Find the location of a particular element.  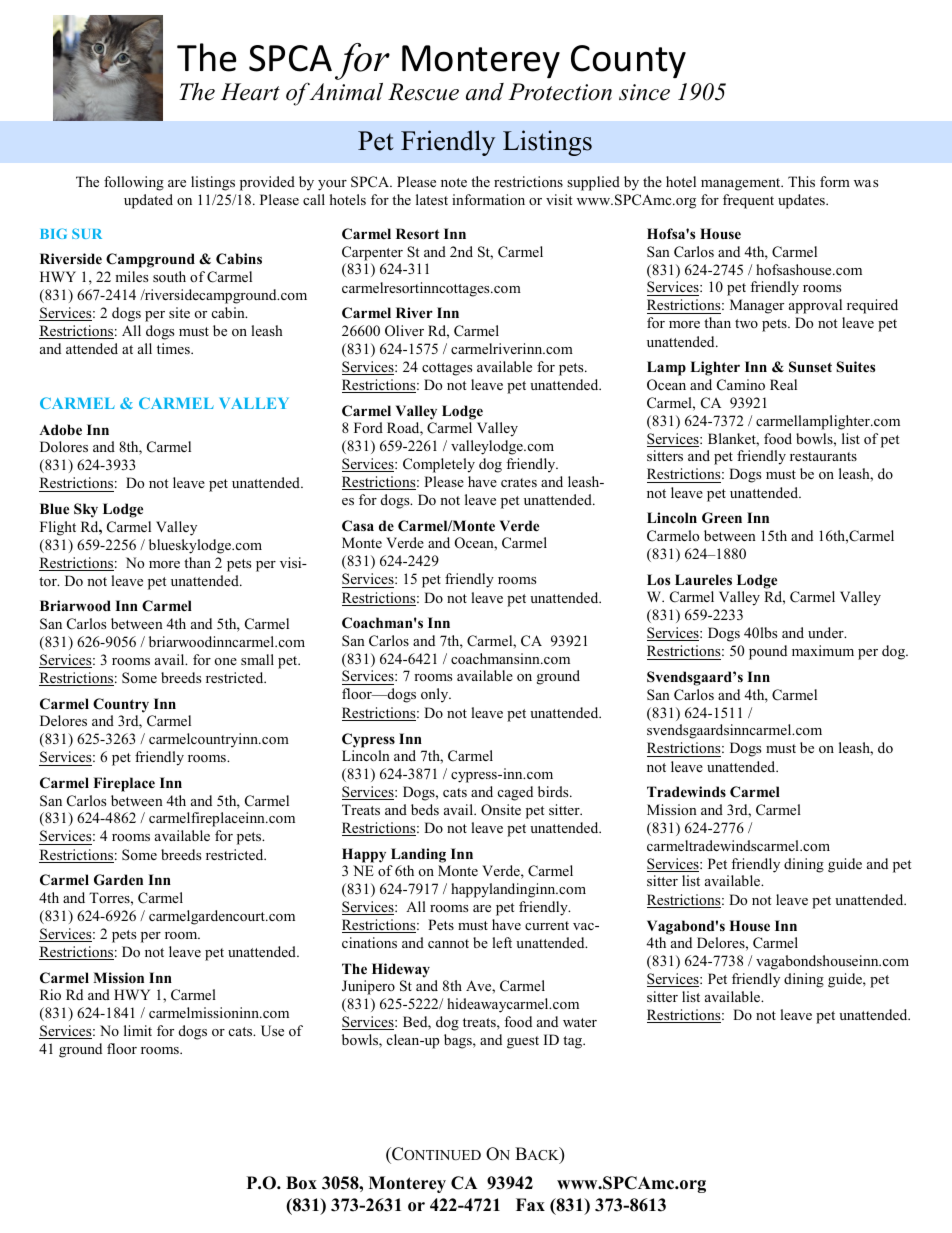

Completely is located at coordinates (439, 465).
